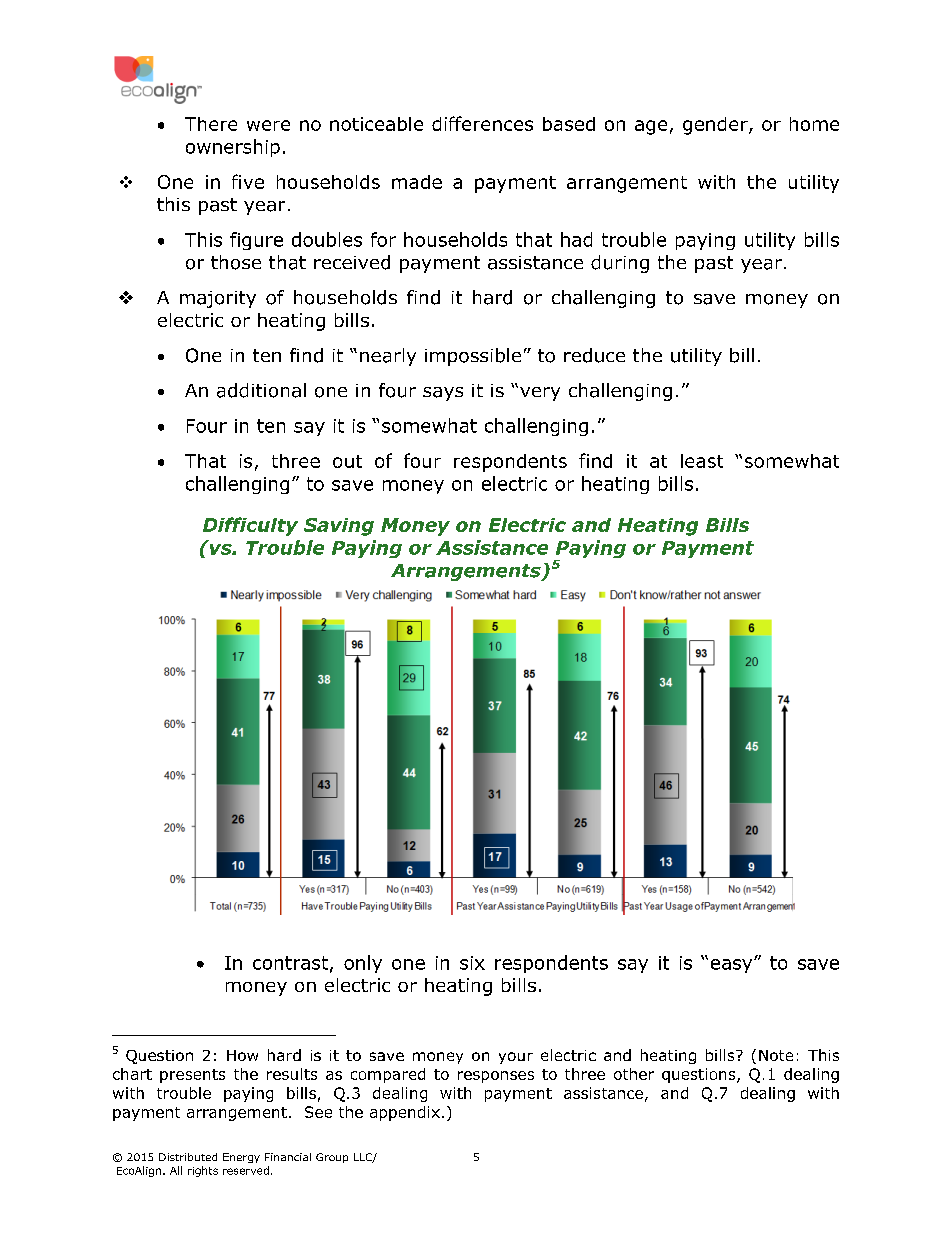  I want to click on least, so click(702, 461).
